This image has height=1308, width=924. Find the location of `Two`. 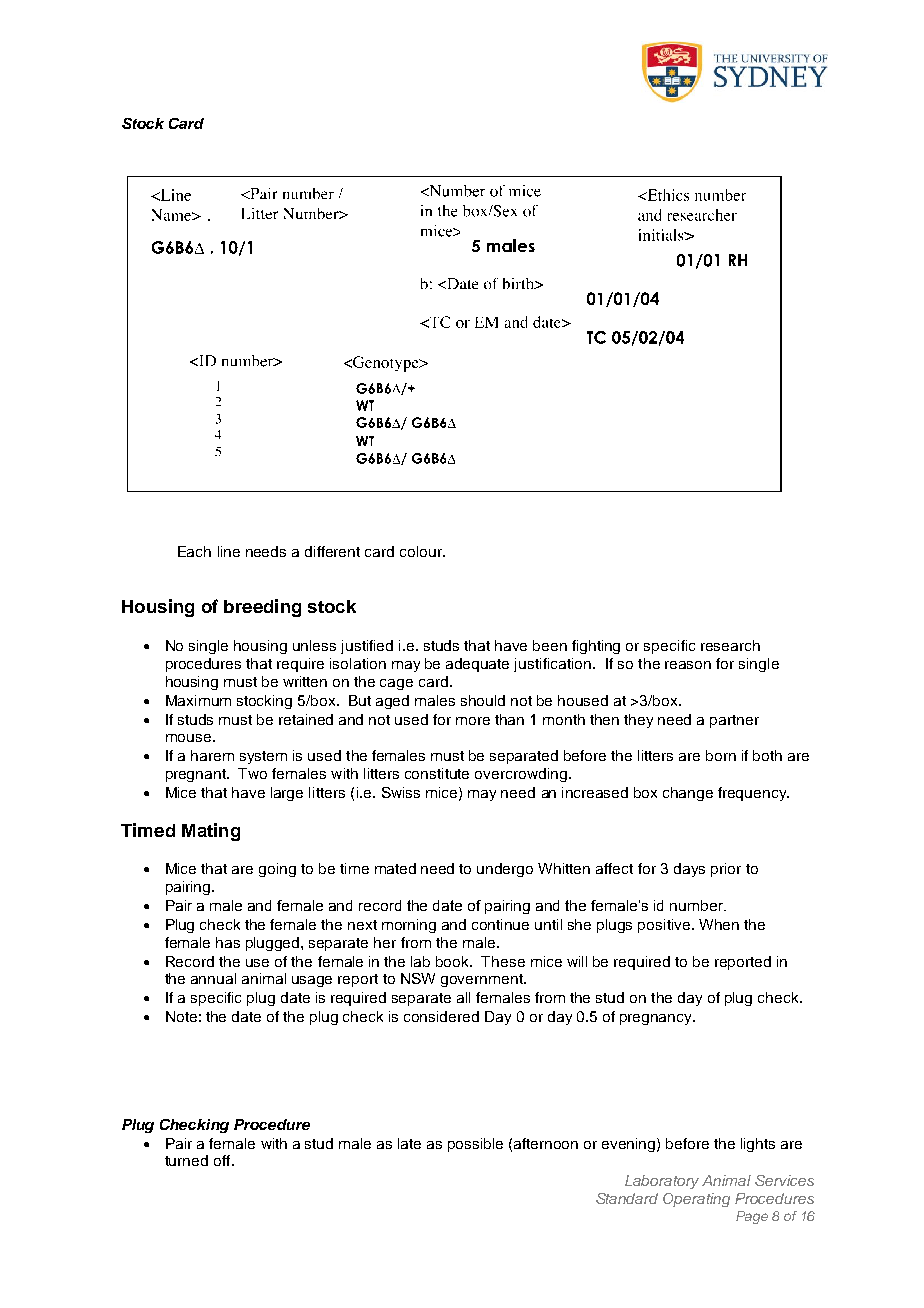

Two is located at coordinates (252, 773).
